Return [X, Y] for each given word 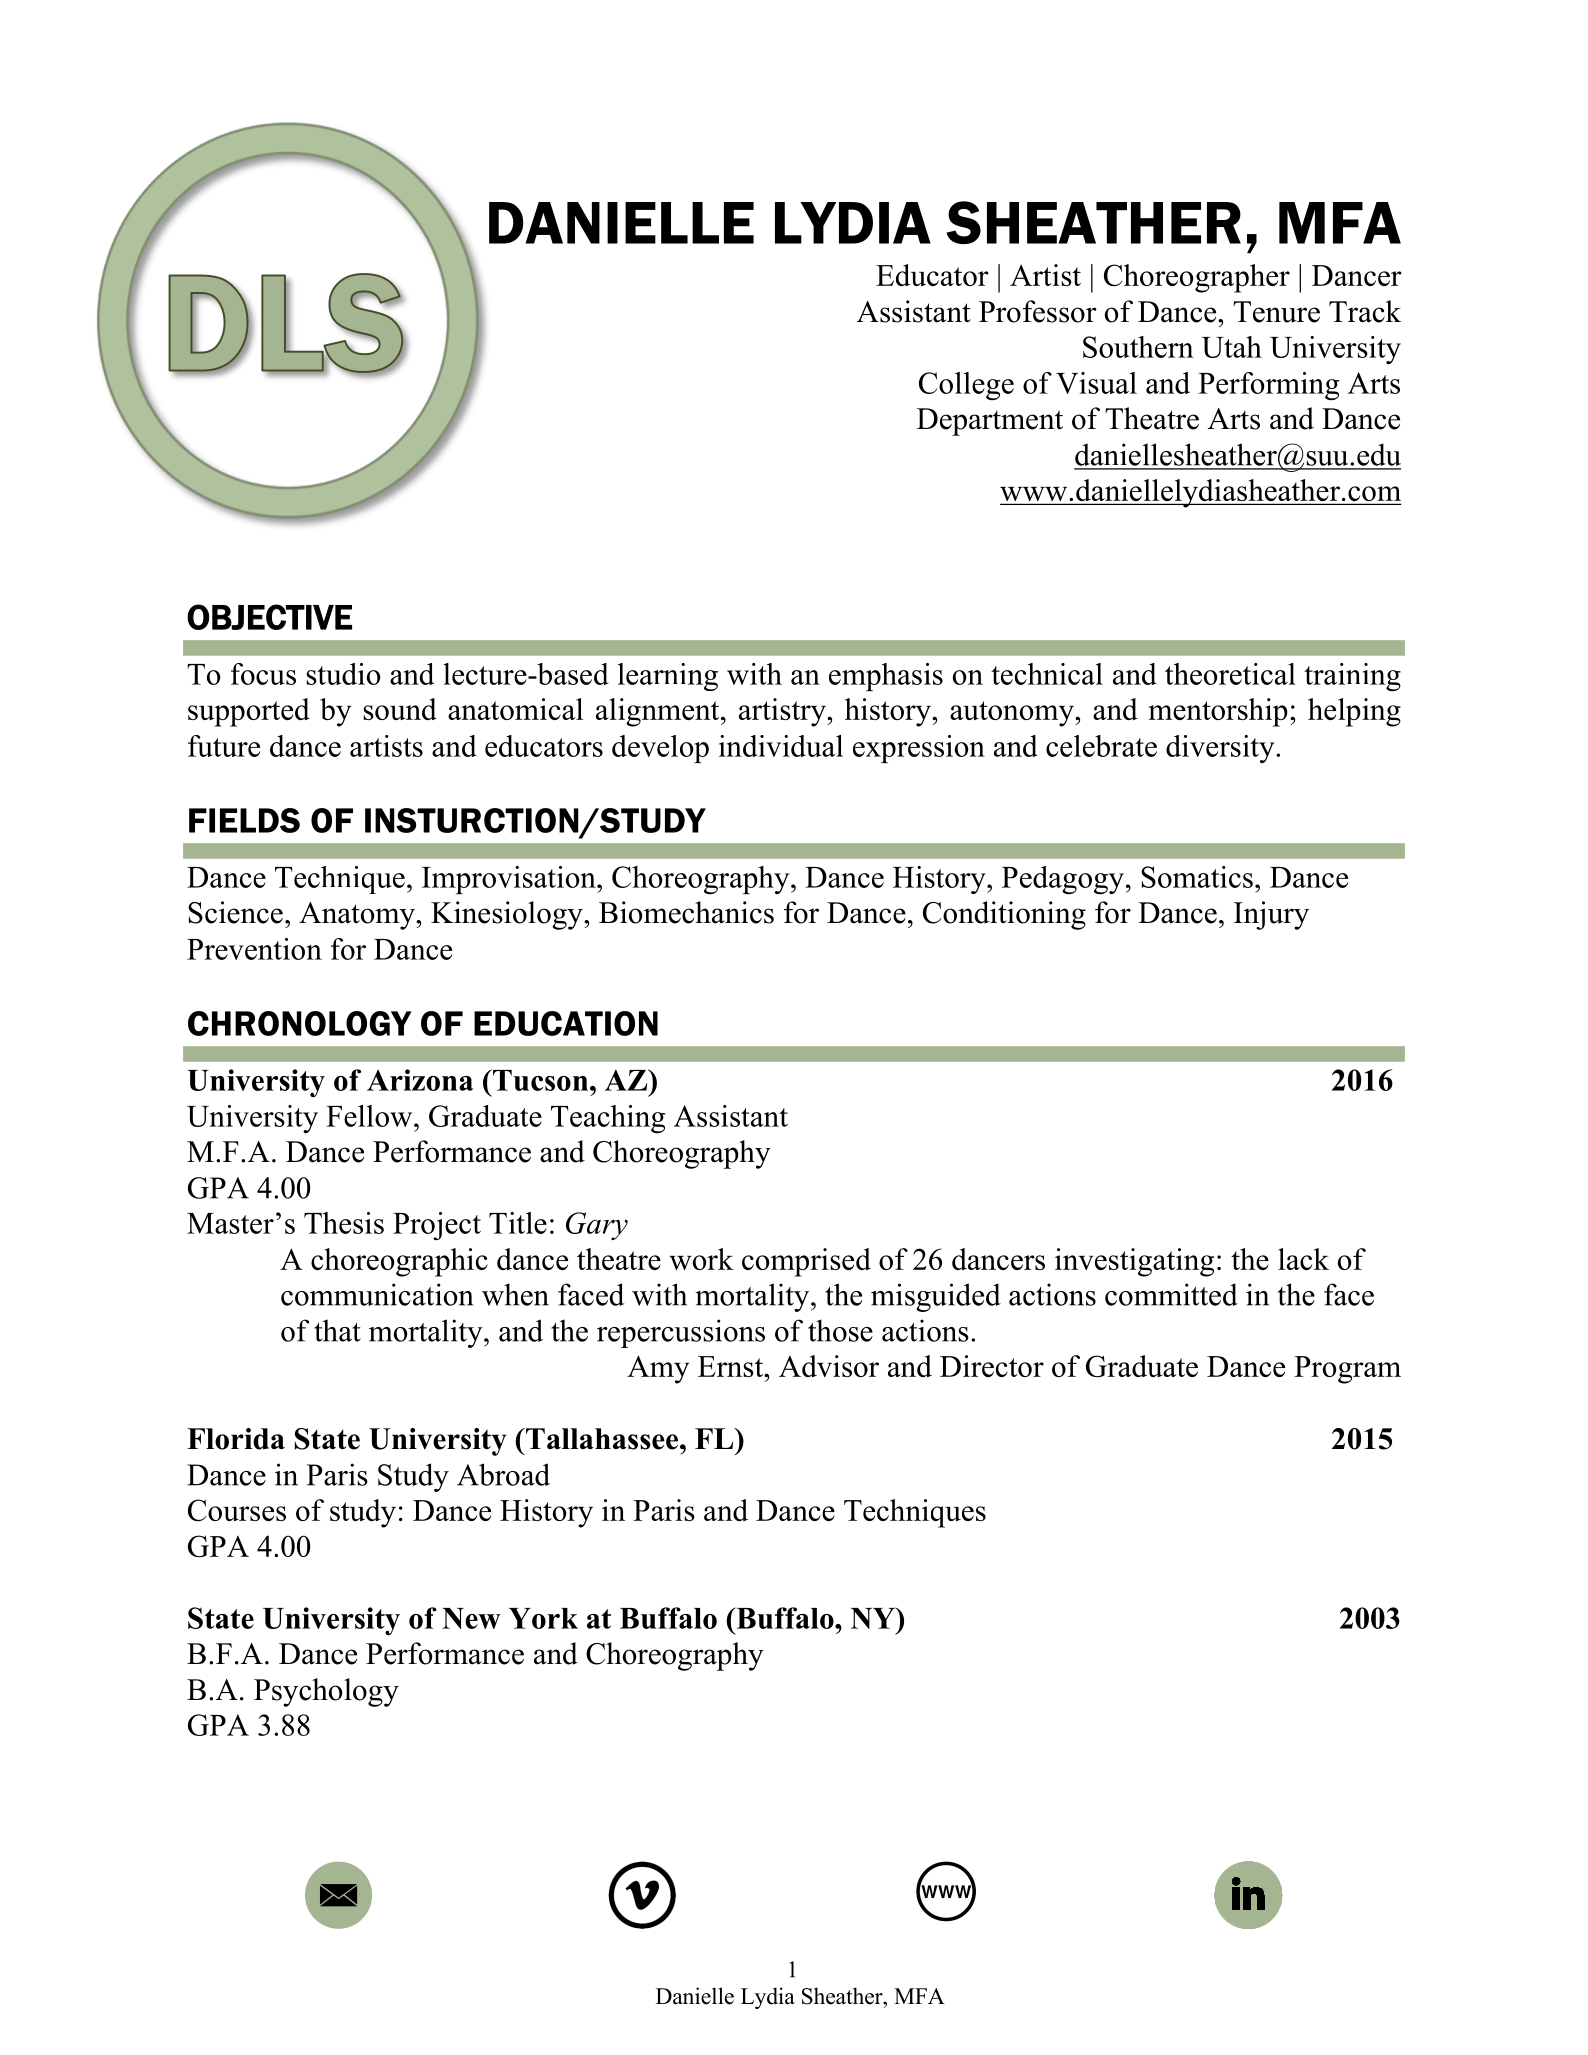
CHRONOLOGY [300, 1023]
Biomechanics [686, 912]
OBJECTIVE [269, 617]
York [543, 1618]
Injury [1271, 915]
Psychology [326, 1692]
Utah [1232, 347]
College [966, 386]
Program [1347, 1370]
